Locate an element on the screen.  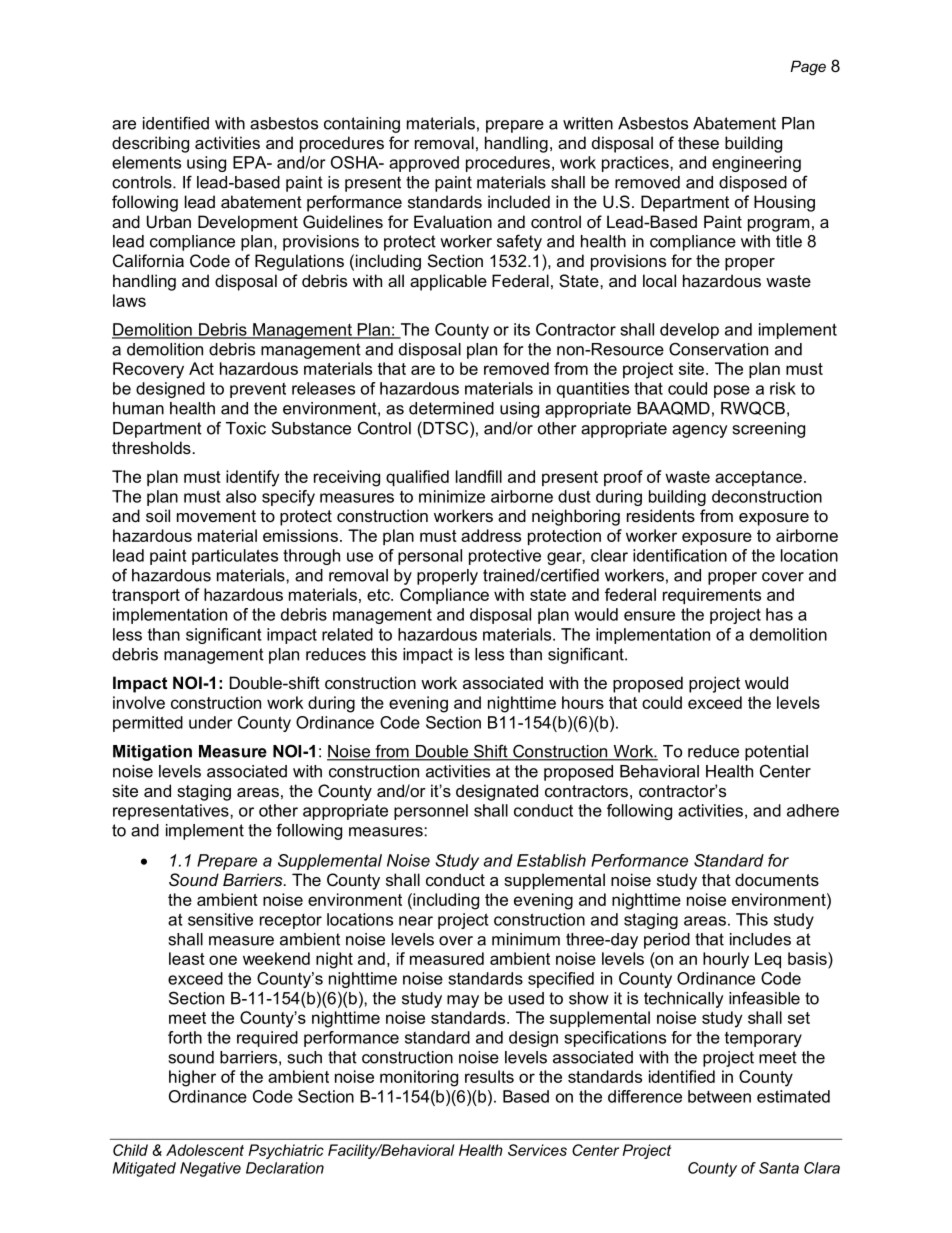
under is located at coordinates (211, 722).
